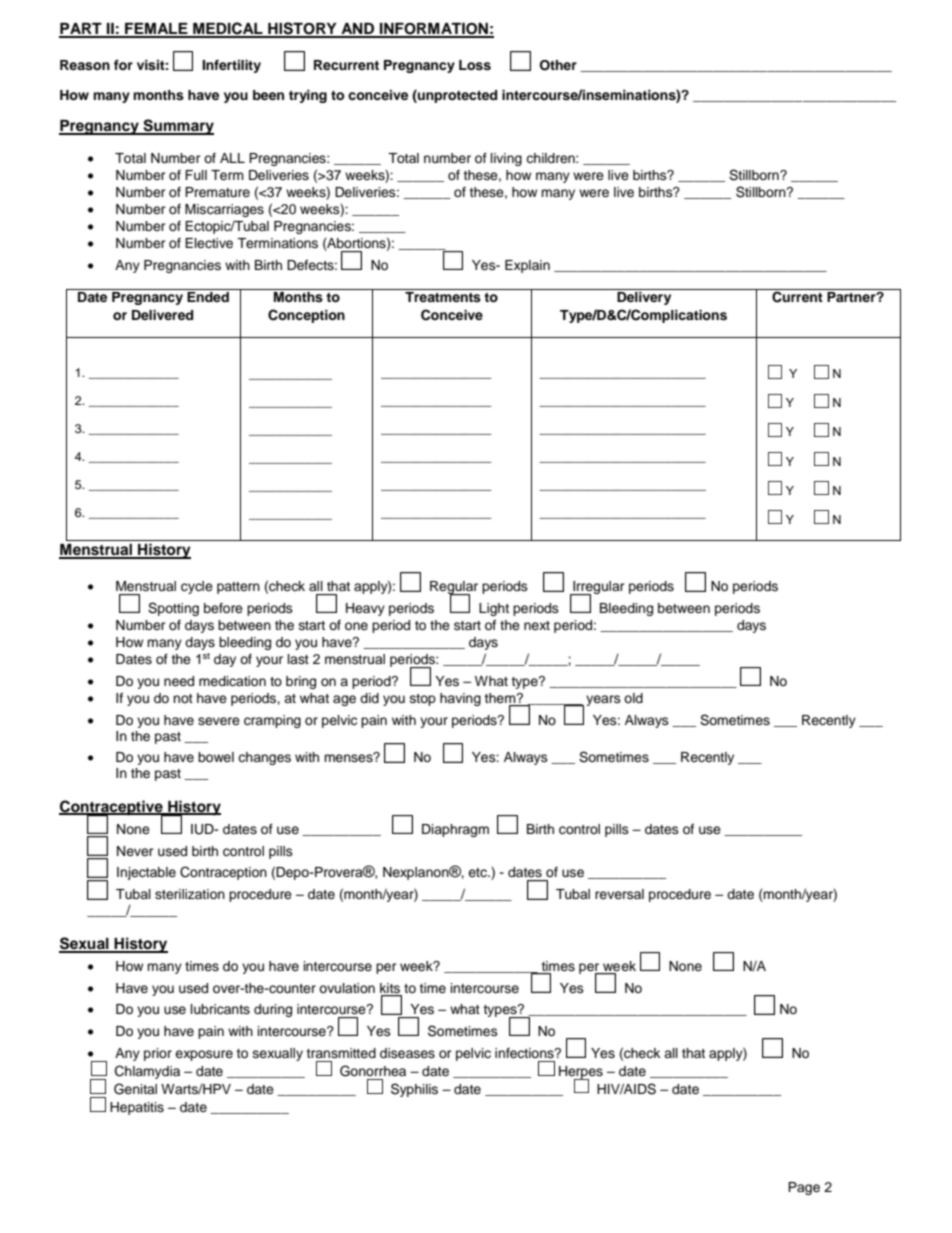  What do you see at coordinates (478, 872) in the screenshot?
I see `etc` at bounding box center [478, 872].
